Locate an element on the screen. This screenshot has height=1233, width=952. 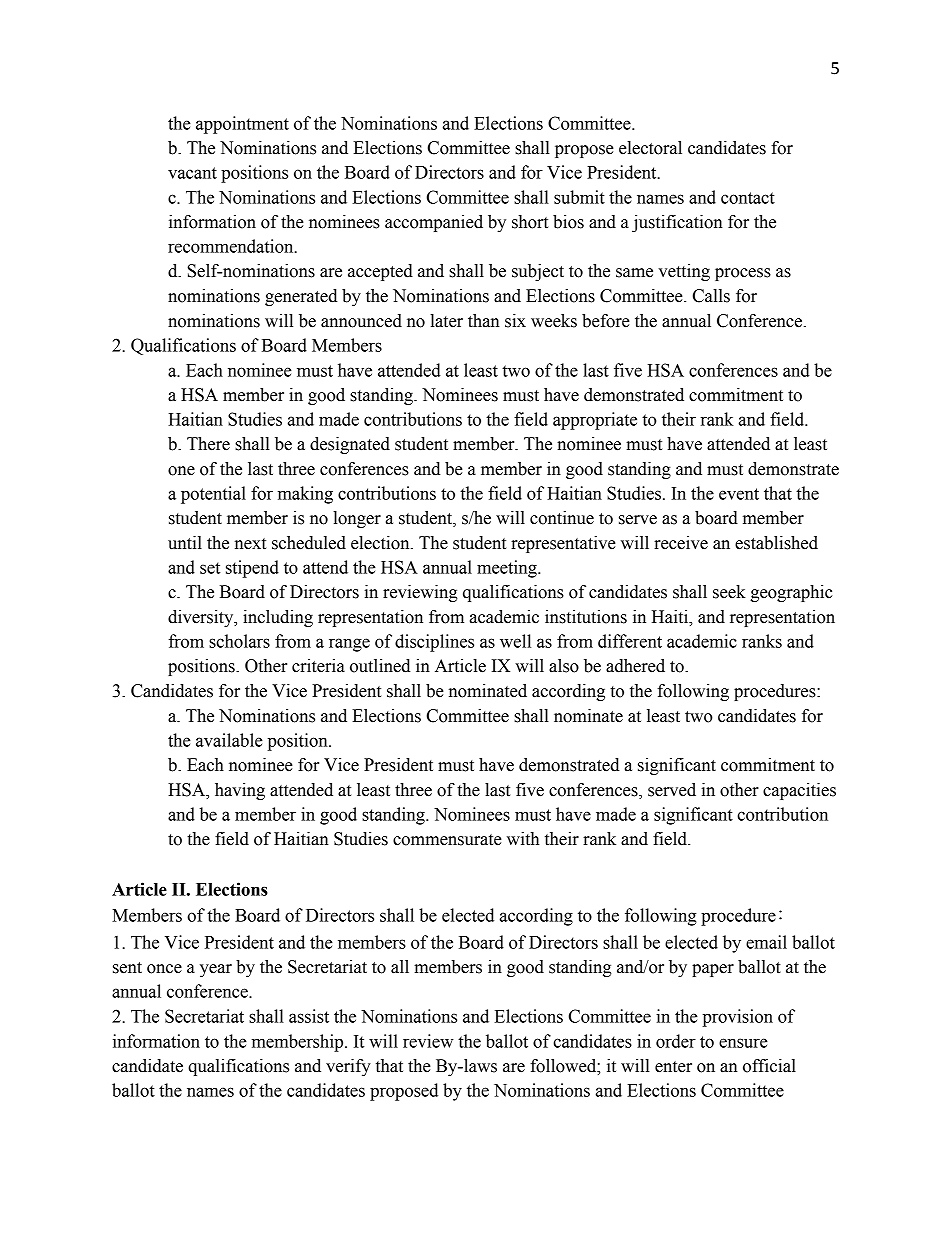
appointment is located at coordinates (242, 125).
